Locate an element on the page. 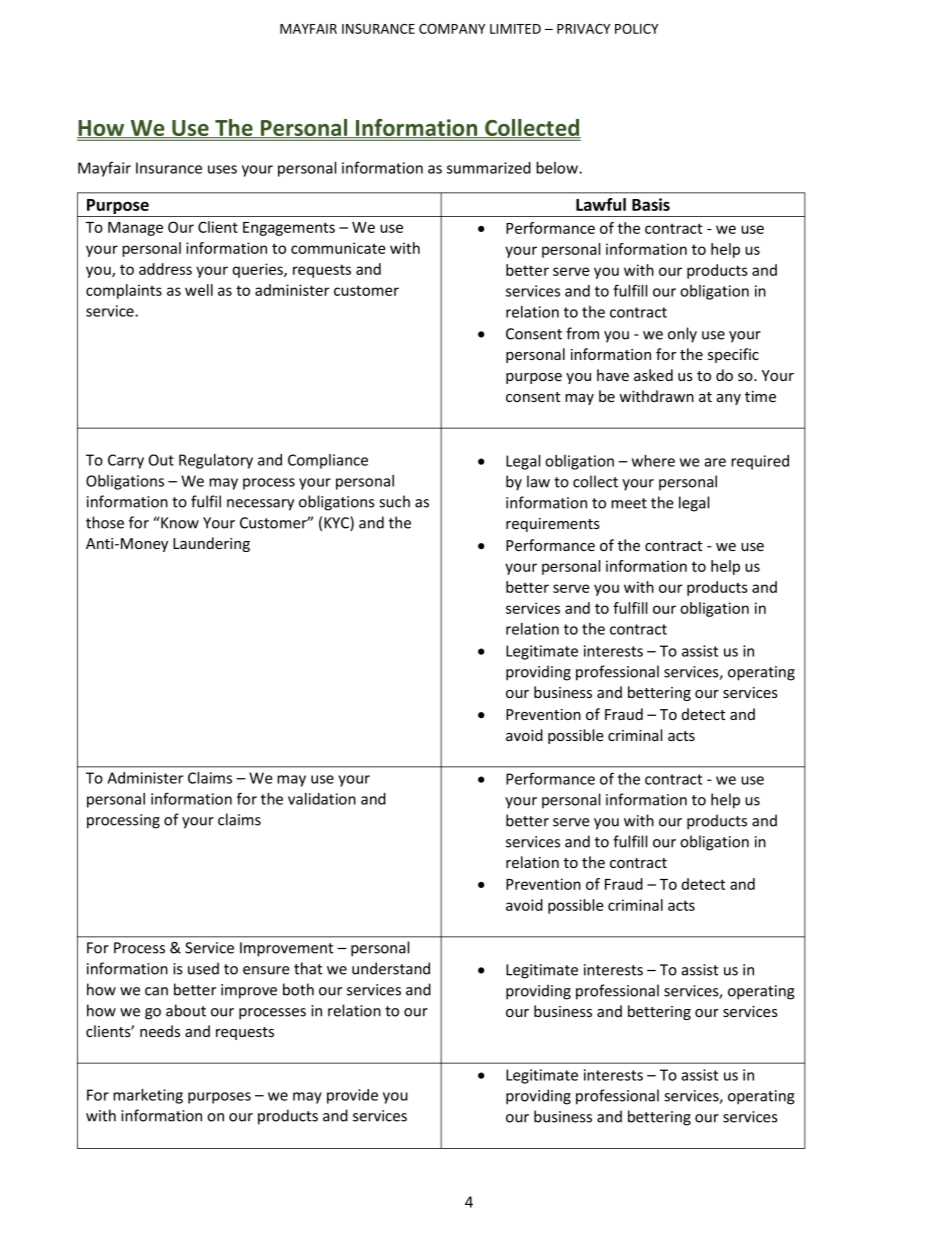  meet is located at coordinates (629, 503).
